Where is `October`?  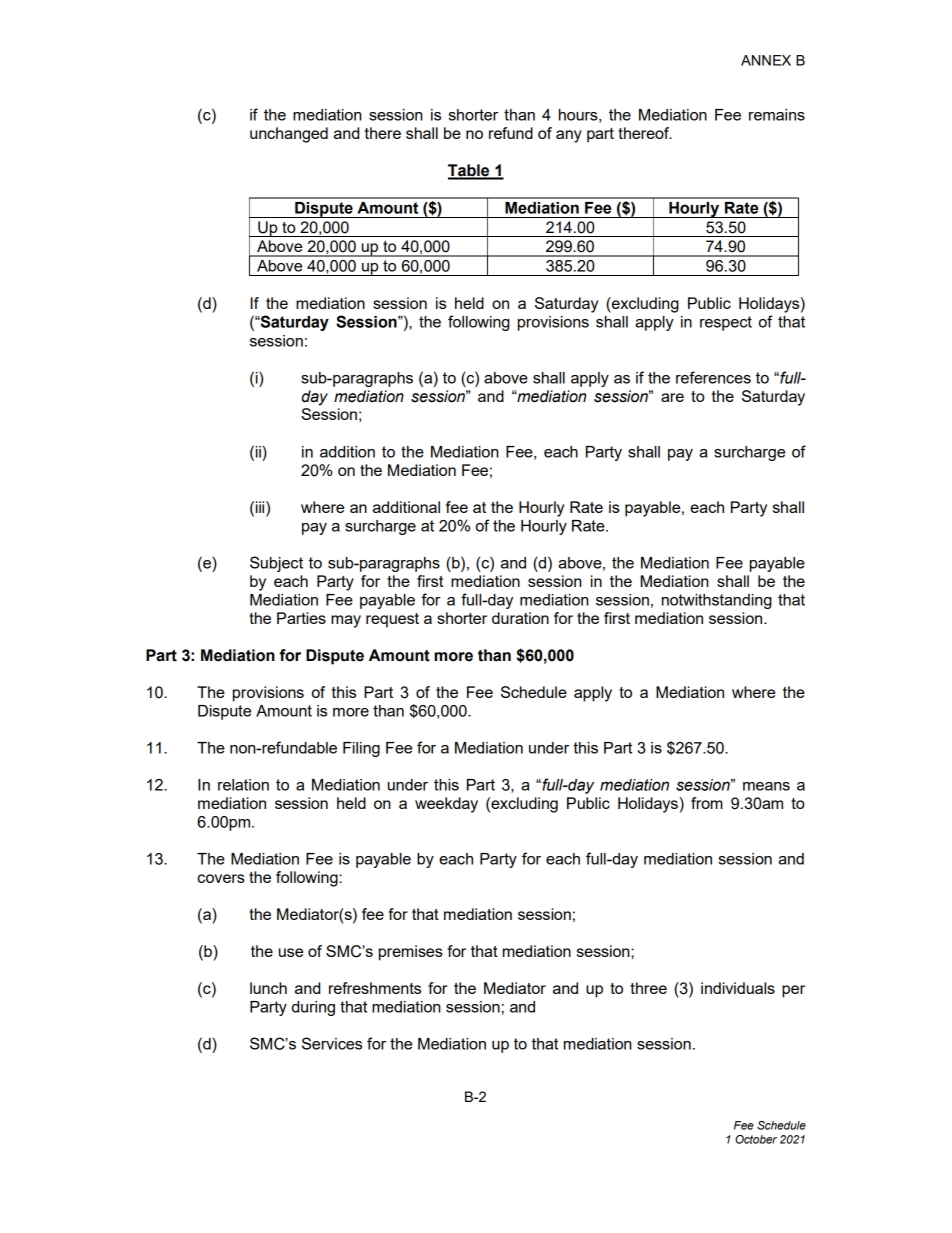 October is located at coordinates (756, 1139).
